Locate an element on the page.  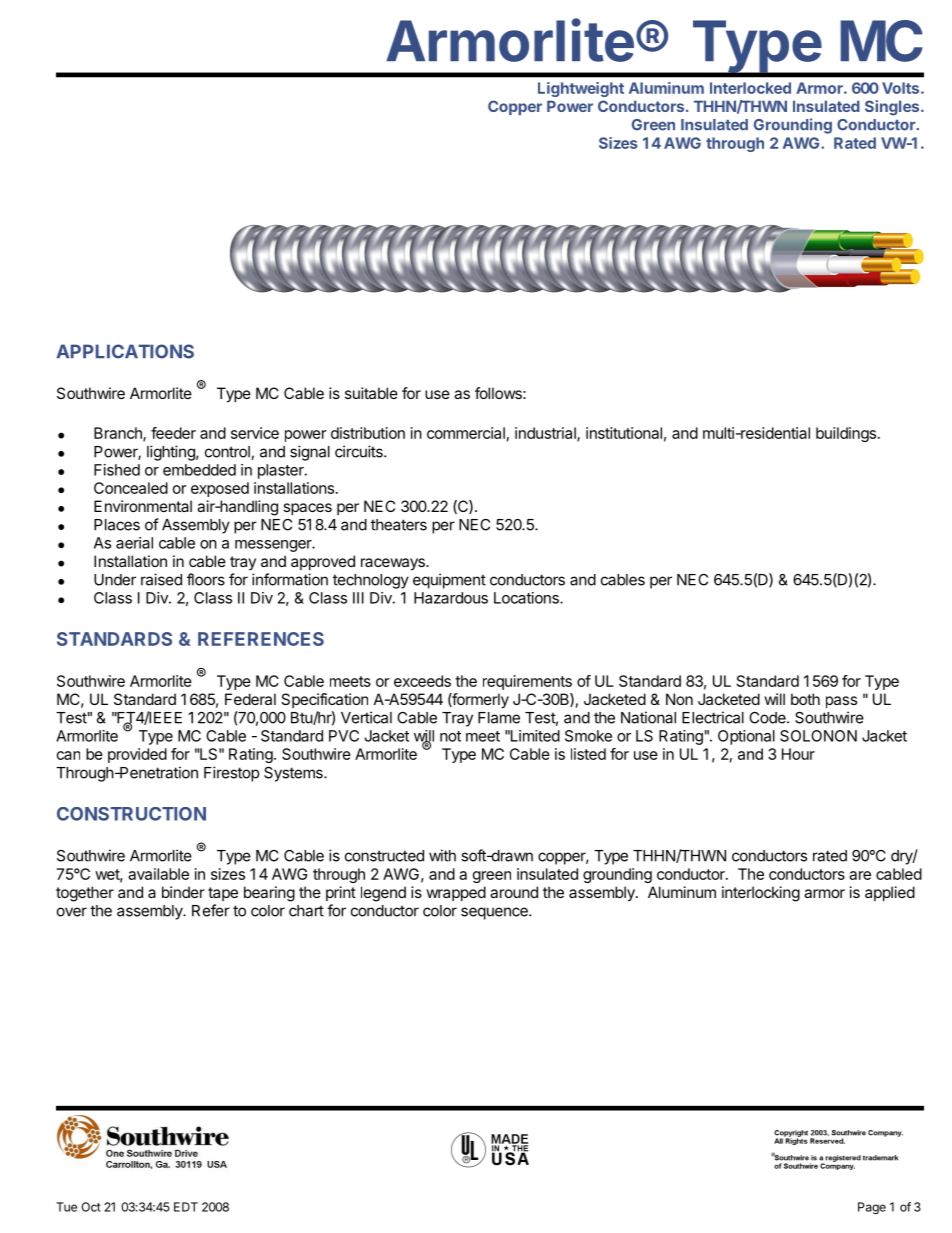
sequence is located at coordinates (495, 913).
